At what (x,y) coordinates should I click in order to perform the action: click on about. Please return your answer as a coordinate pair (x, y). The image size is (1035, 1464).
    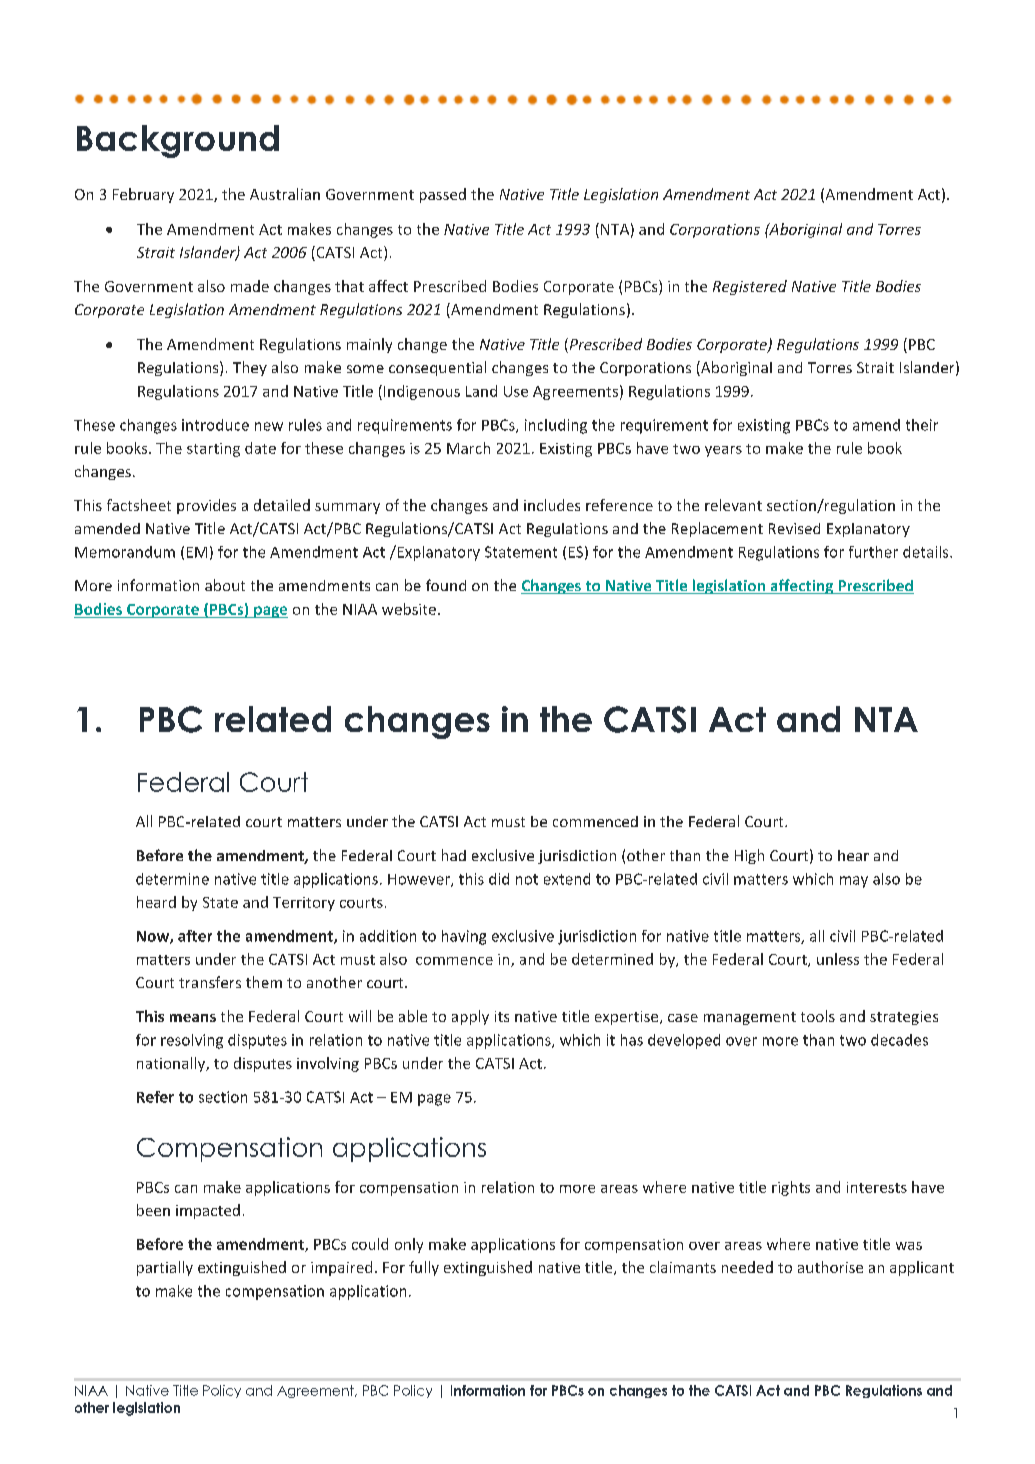
    Looking at the image, I should click on (225, 585).
